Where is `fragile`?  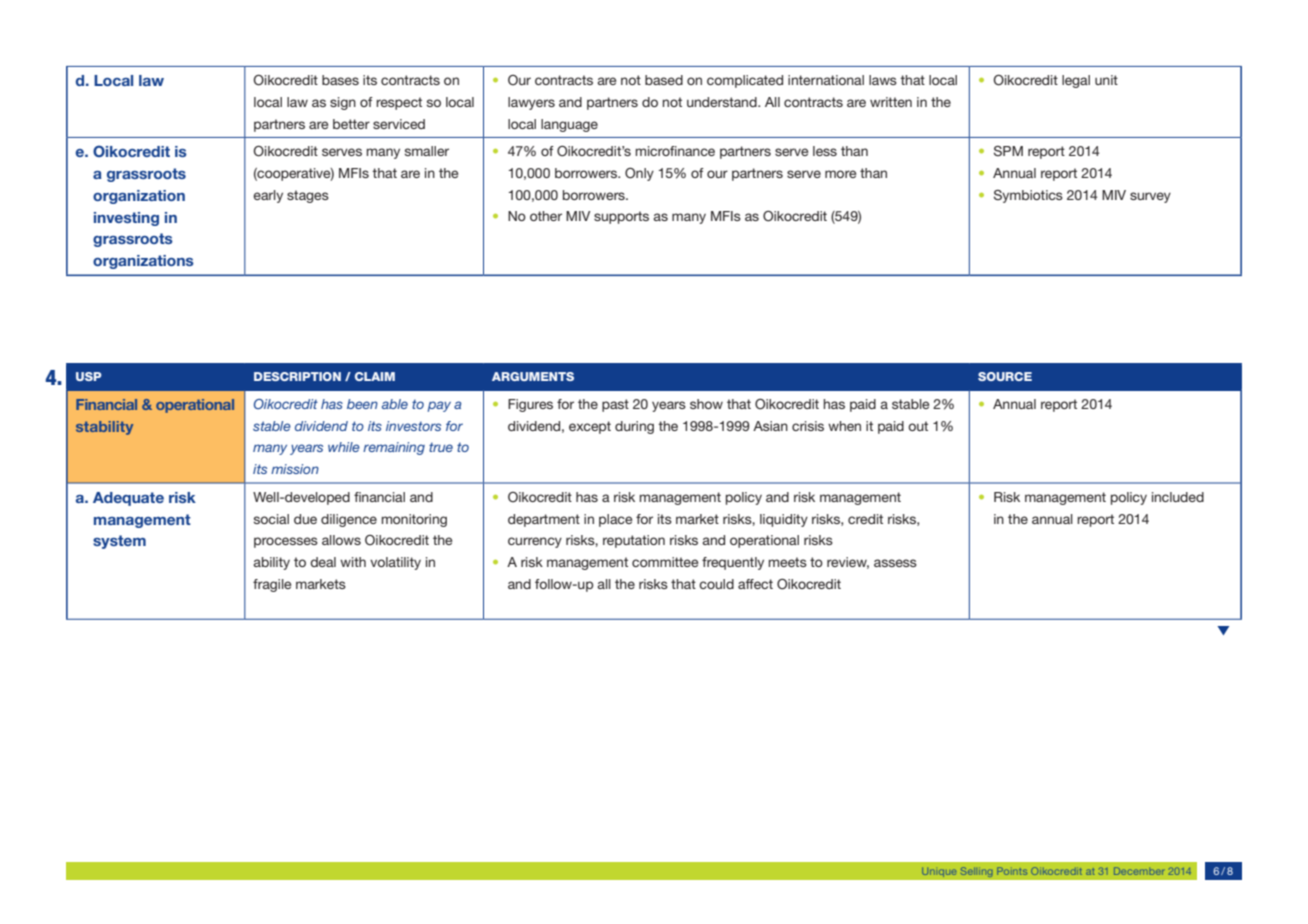
fragile is located at coordinates (272, 585).
